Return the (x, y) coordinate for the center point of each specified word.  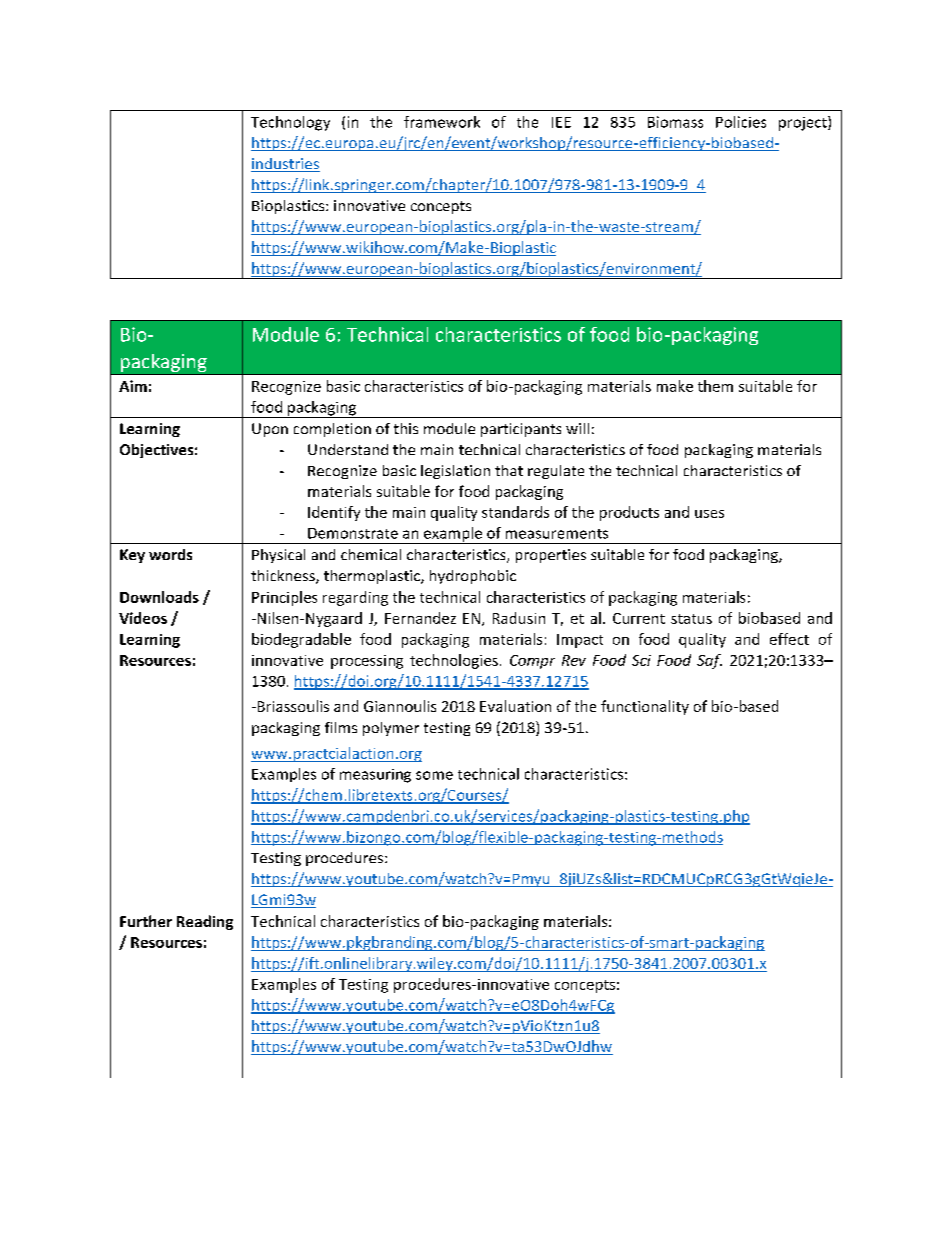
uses (709, 514)
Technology (290, 123)
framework (442, 122)
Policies (741, 122)
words (170, 554)
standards (515, 512)
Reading (205, 922)
